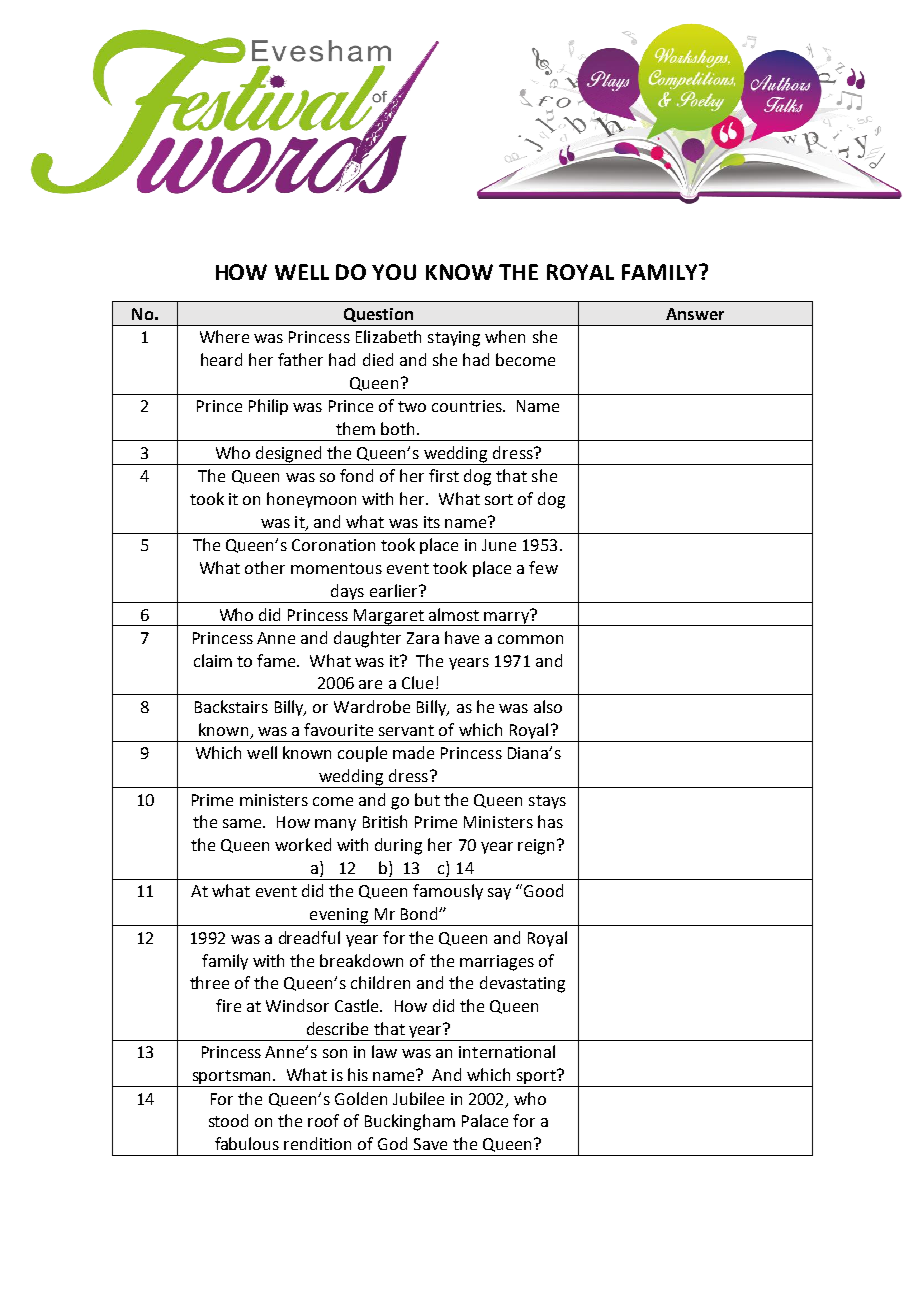  What do you see at coordinates (695, 314) in the page?
I see `Answer` at bounding box center [695, 314].
